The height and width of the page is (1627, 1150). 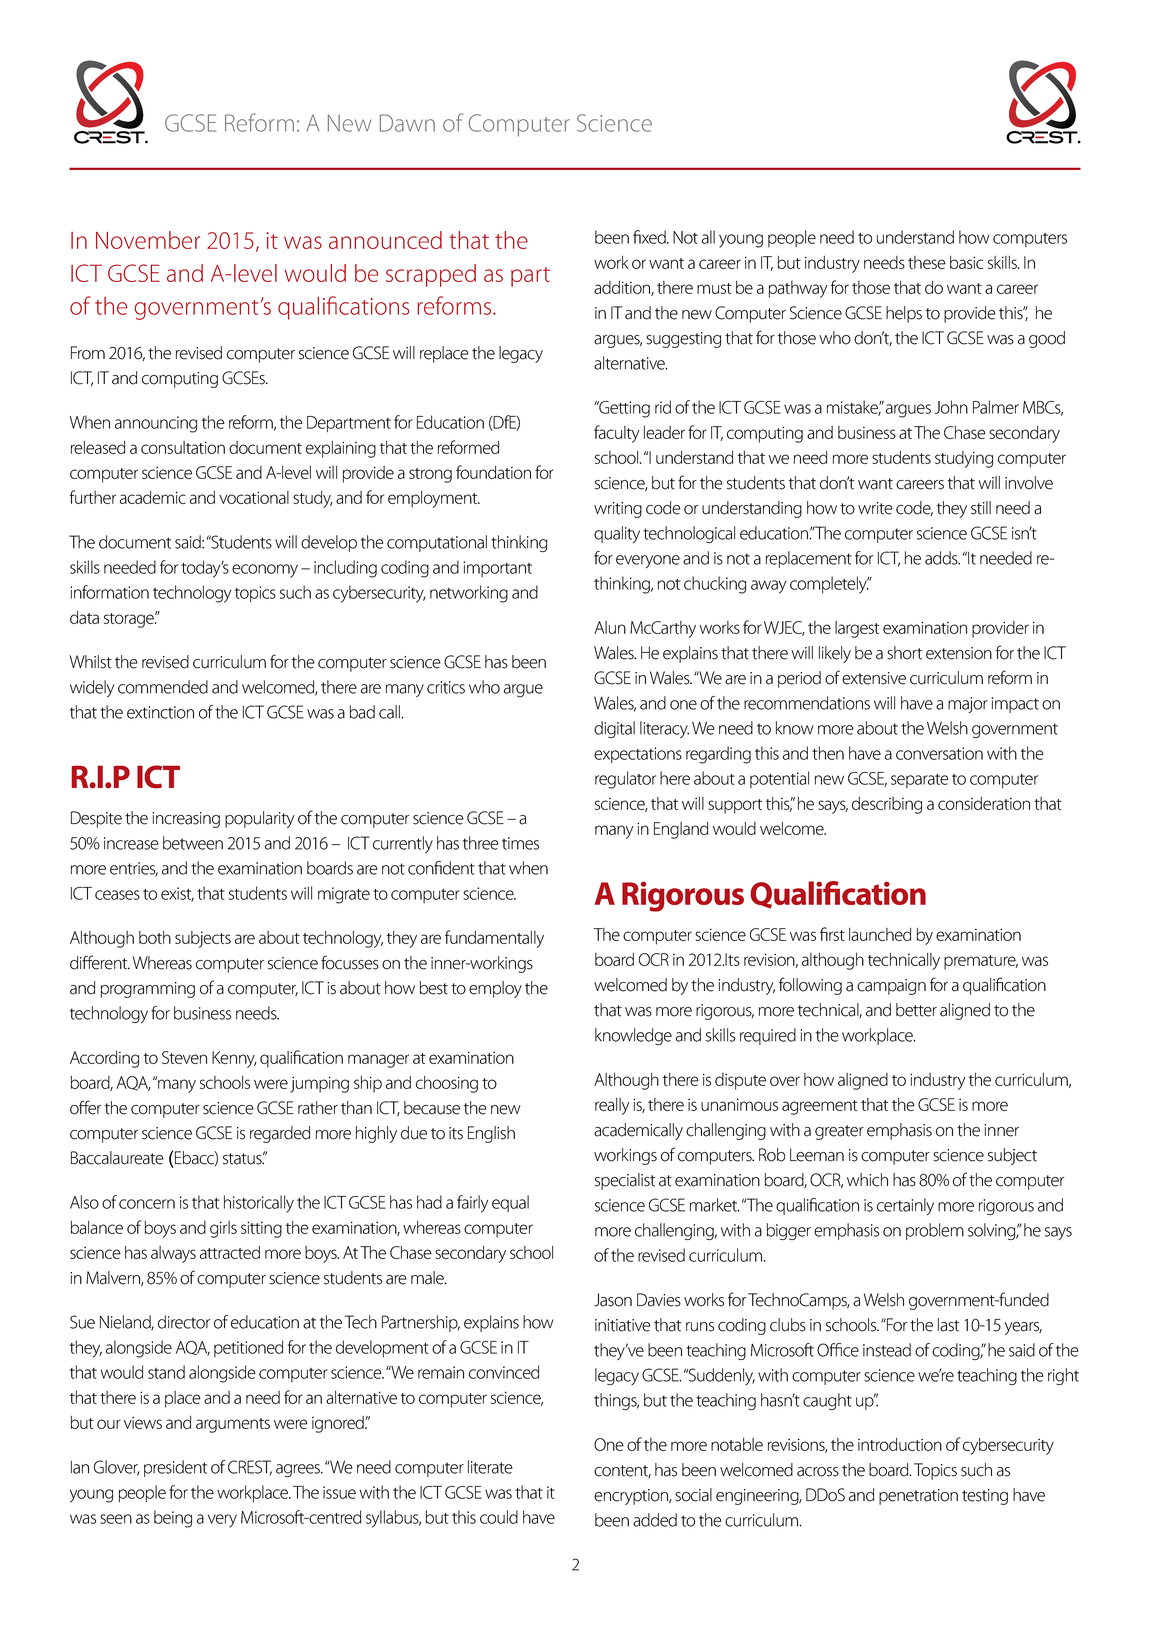 I want to click on consultation, so click(x=183, y=447).
